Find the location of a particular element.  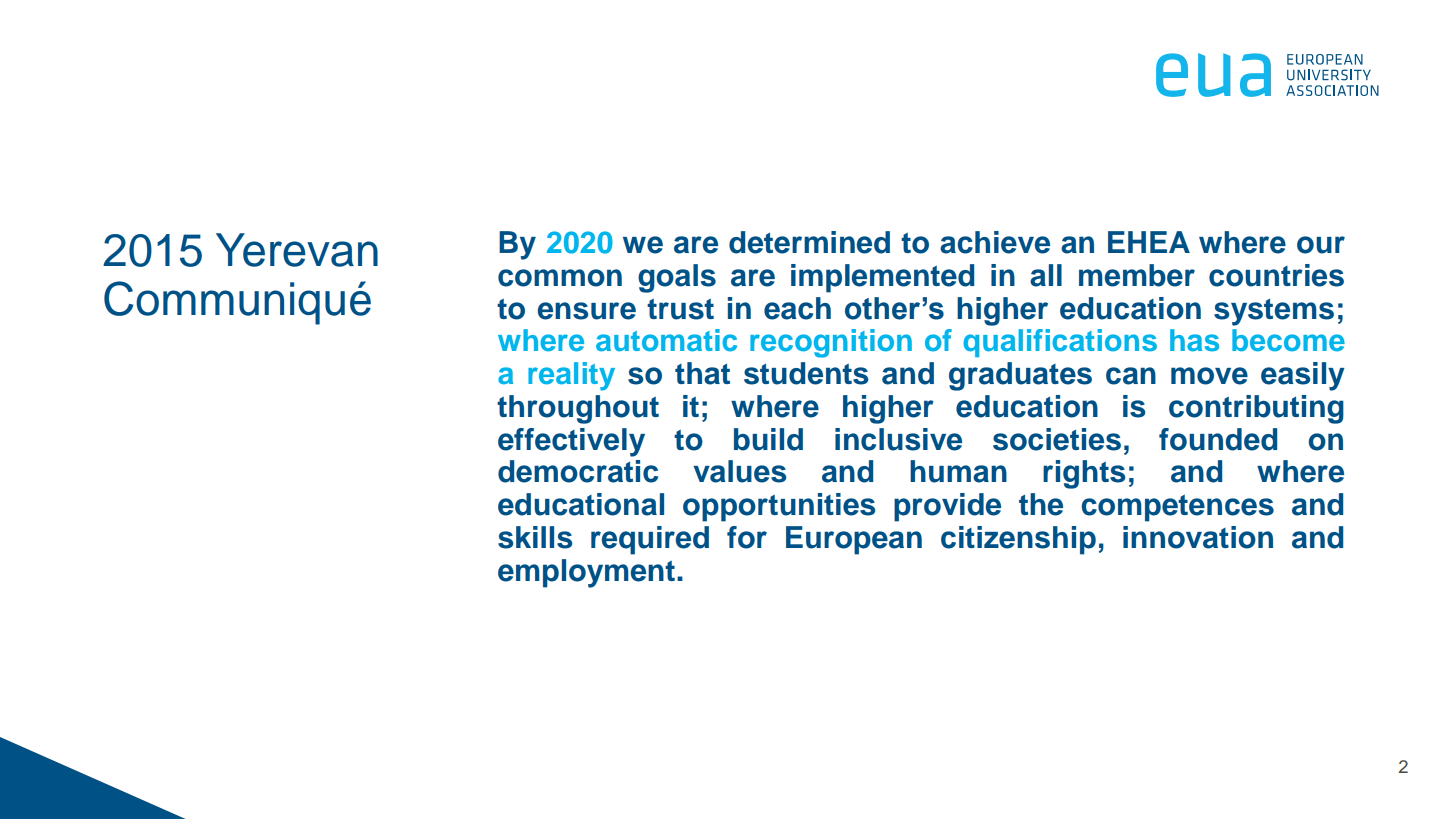

goals is located at coordinates (677, 278).
